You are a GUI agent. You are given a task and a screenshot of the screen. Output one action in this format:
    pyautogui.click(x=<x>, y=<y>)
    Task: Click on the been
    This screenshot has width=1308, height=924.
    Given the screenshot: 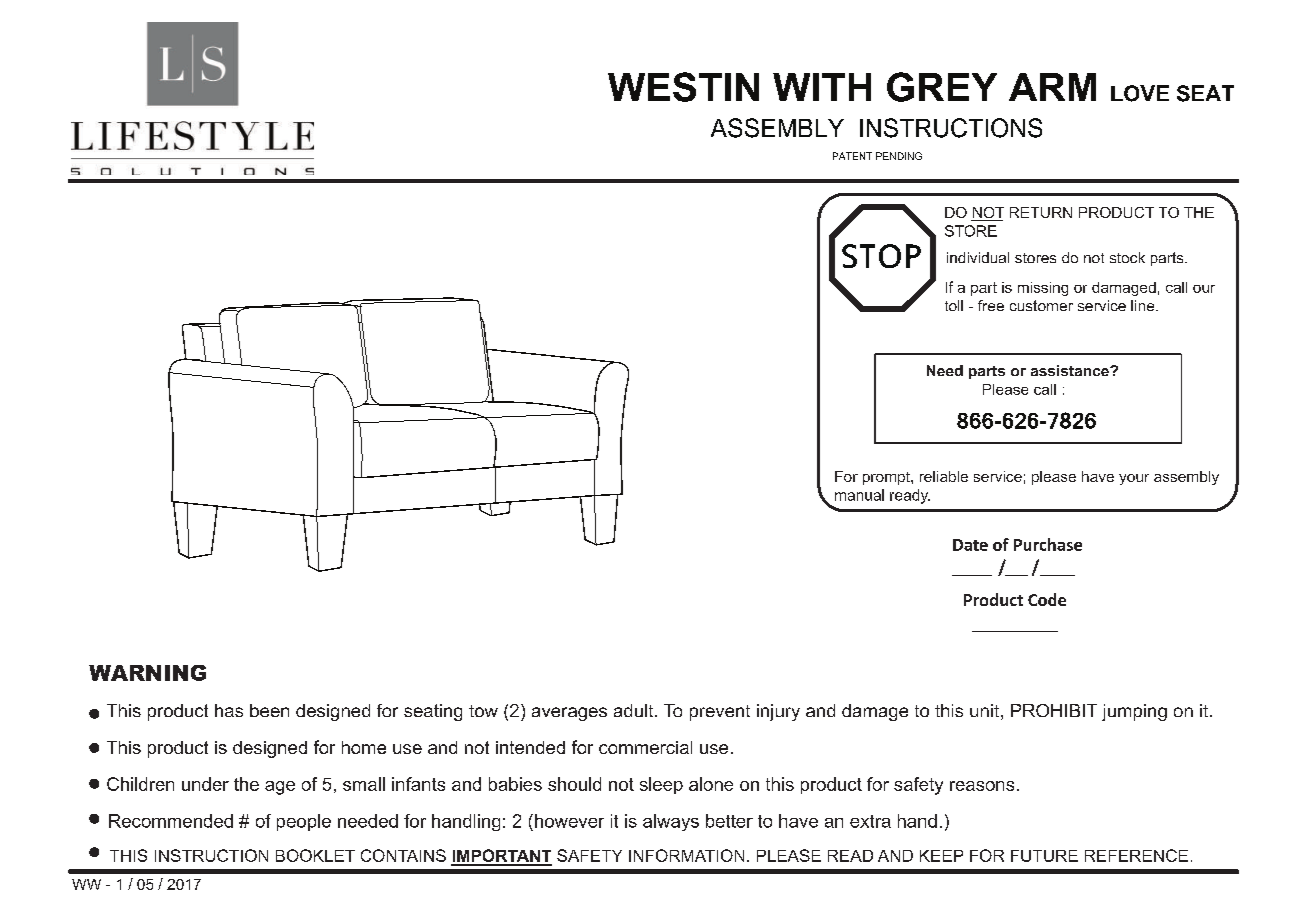 What is the action you would take?
    pyautogui.click(x=269, y=710)
